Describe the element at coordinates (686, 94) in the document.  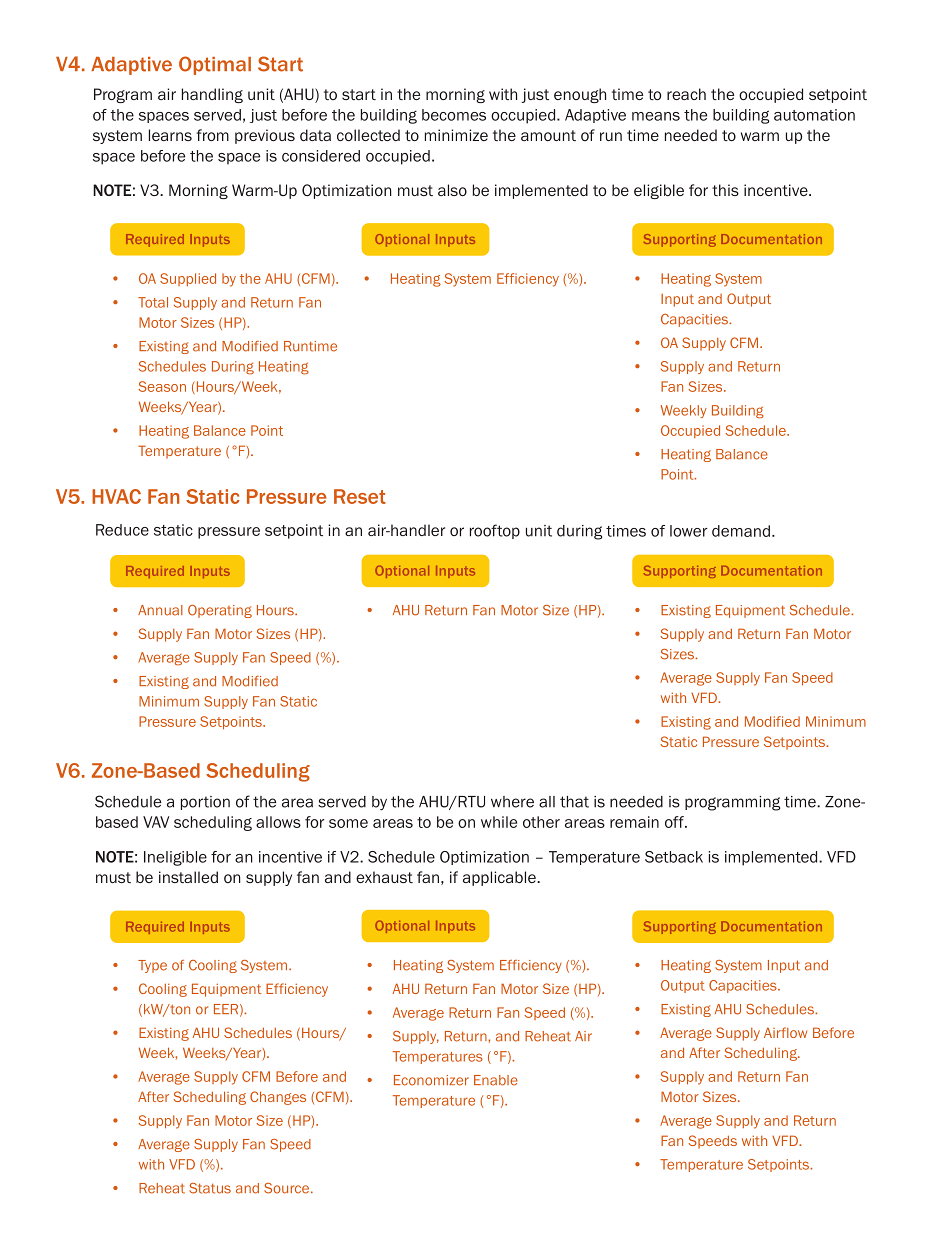
I see `reach` at that location.
